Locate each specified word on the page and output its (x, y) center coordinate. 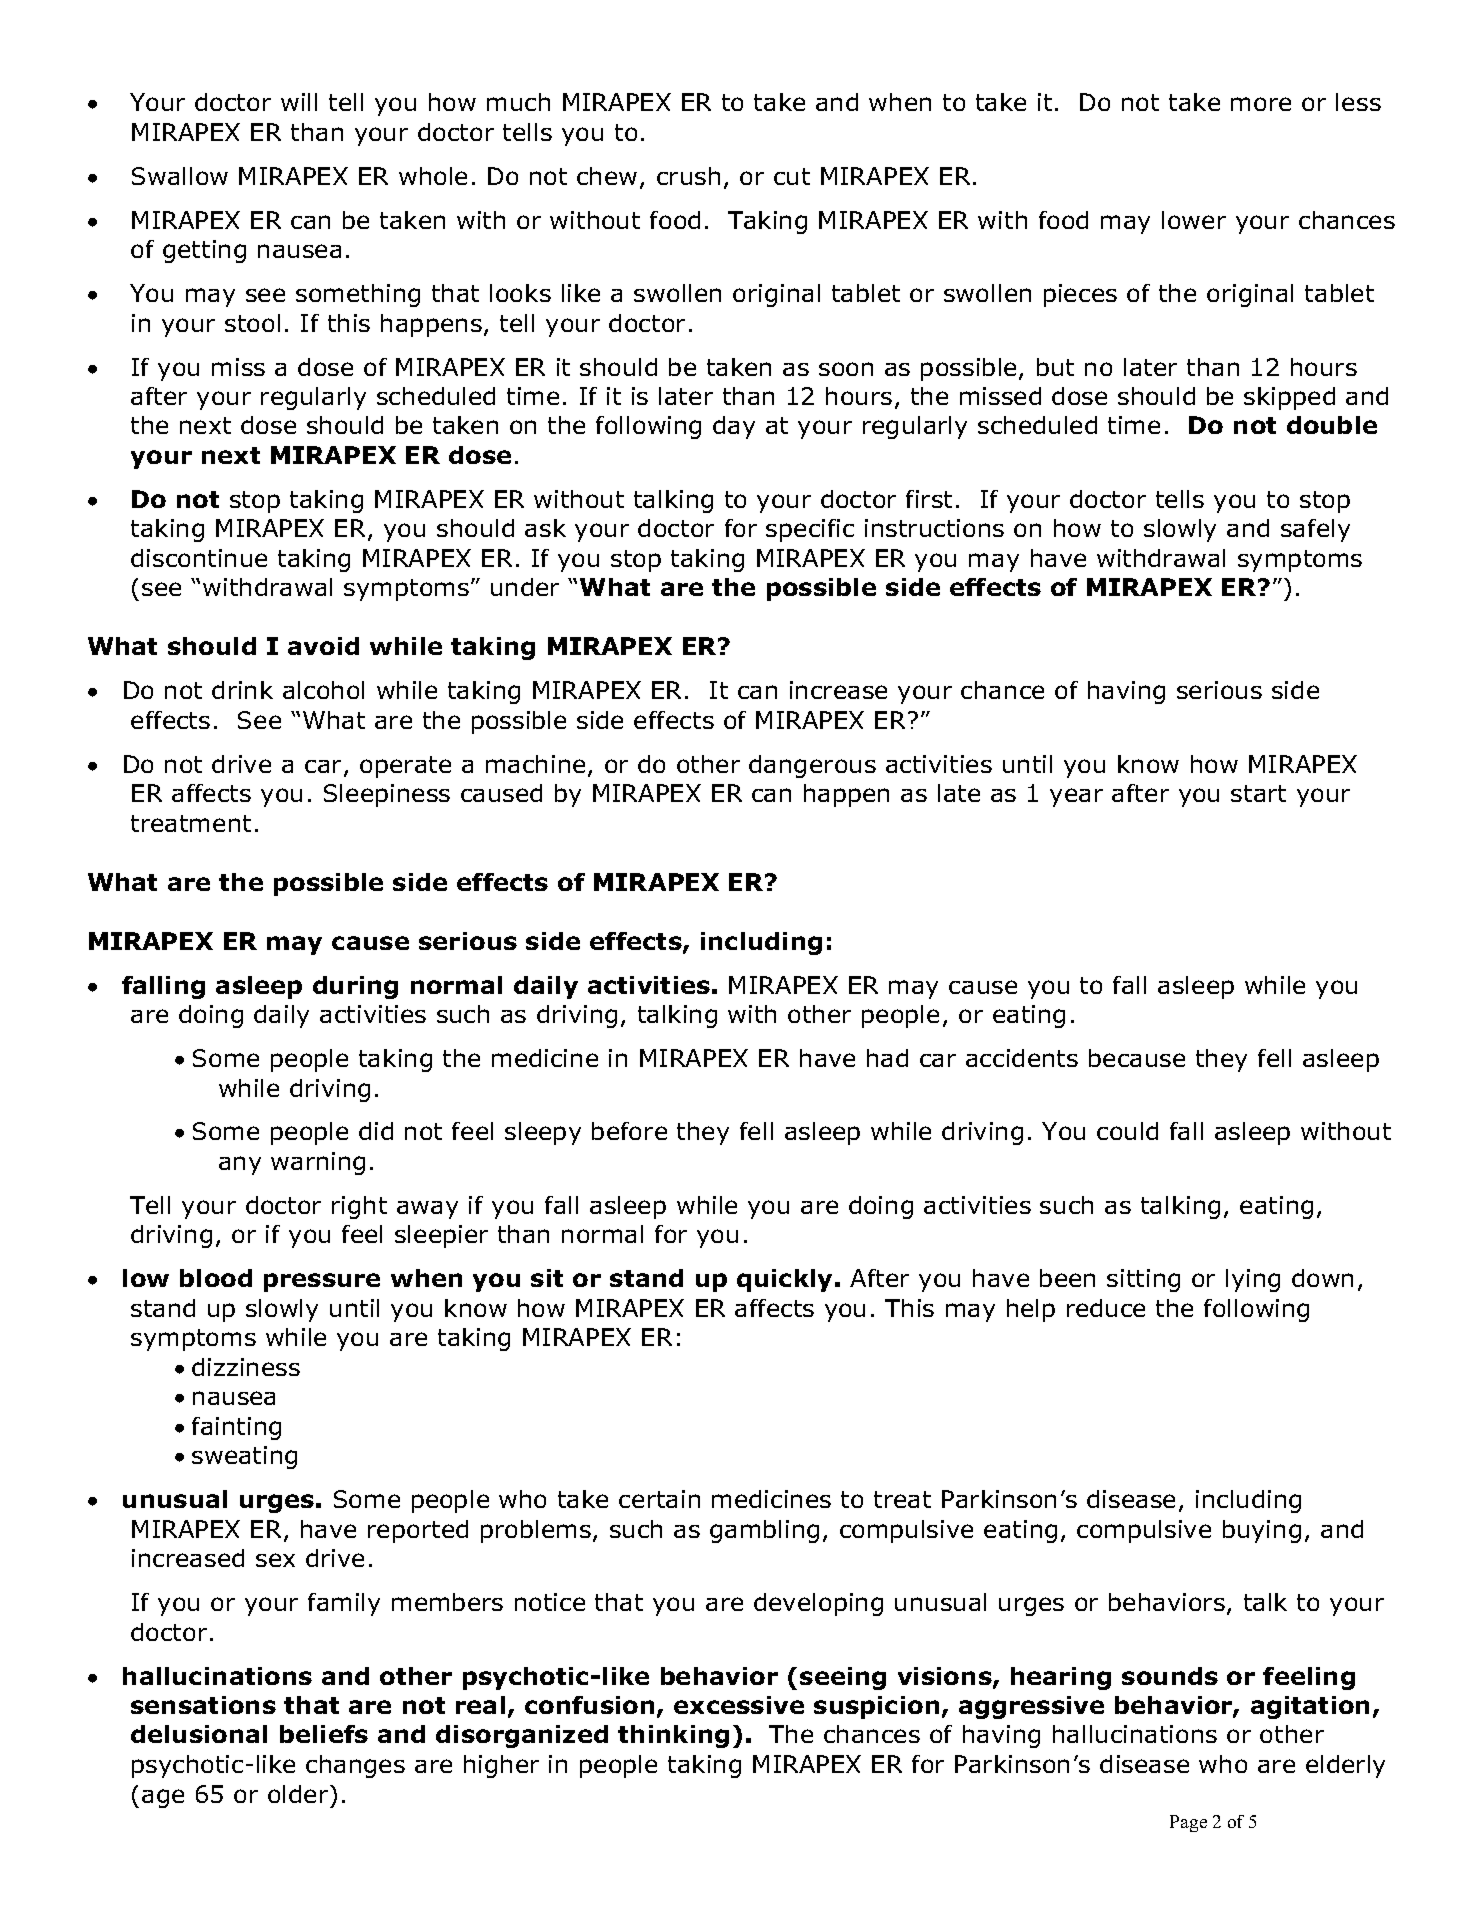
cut (792, 176)
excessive (739, 1705)
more (1261, 104)
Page (1188, 1823)
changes (355, 1766)
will (299, 102)
